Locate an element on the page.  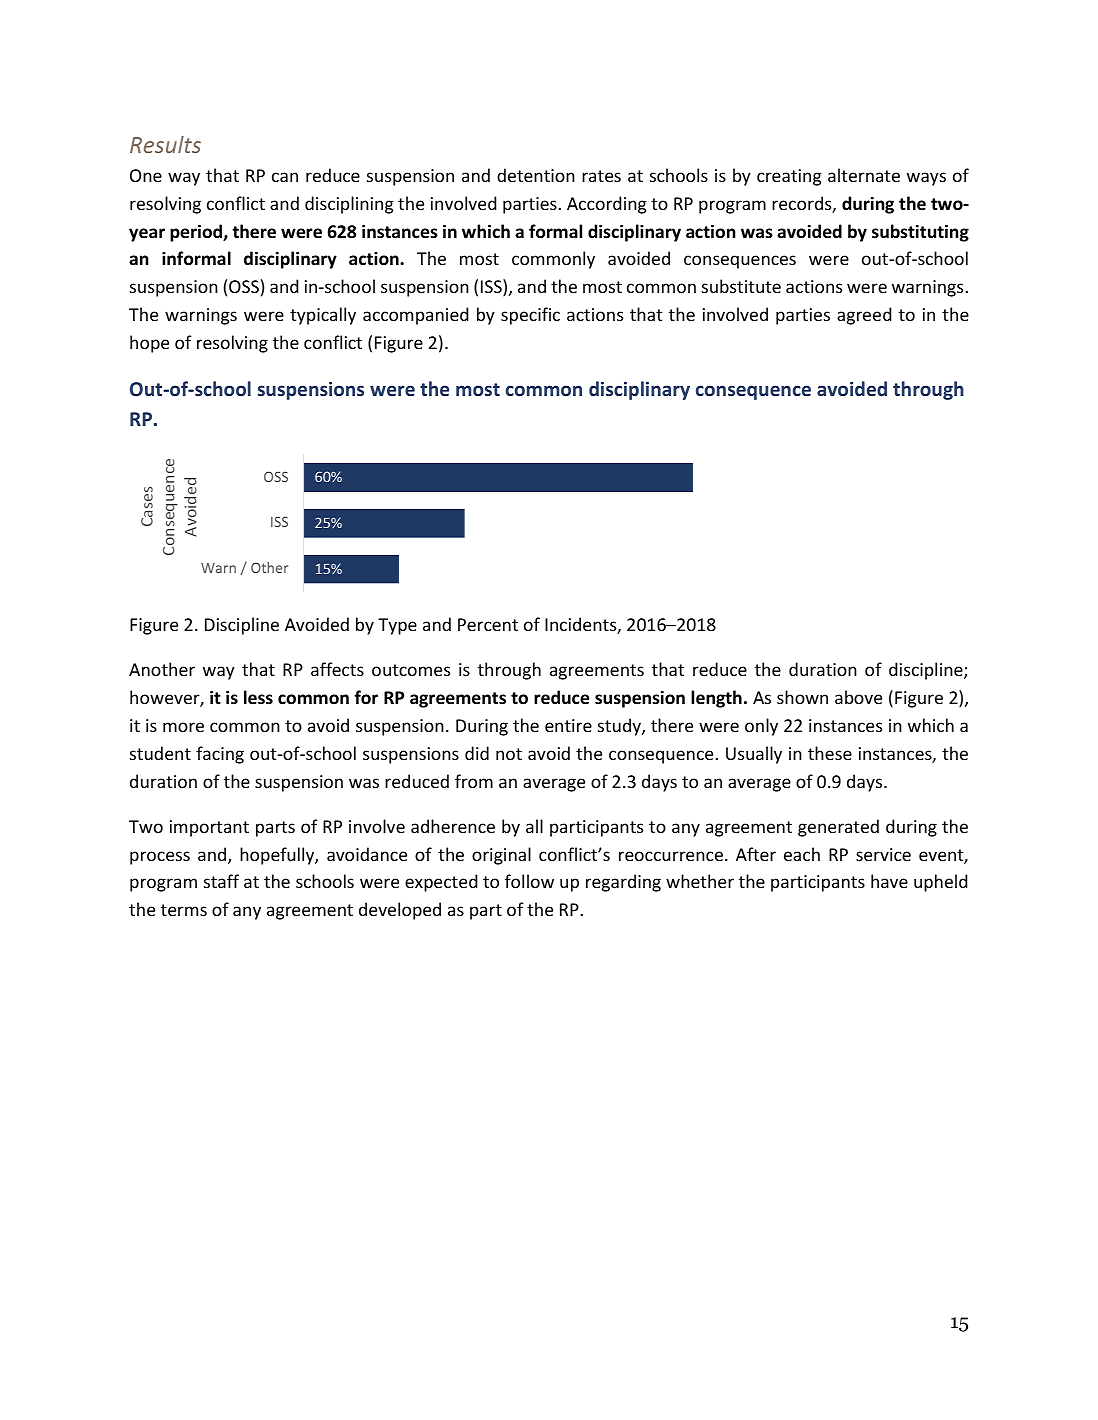
Percent is located at coordinates (488, 624).
